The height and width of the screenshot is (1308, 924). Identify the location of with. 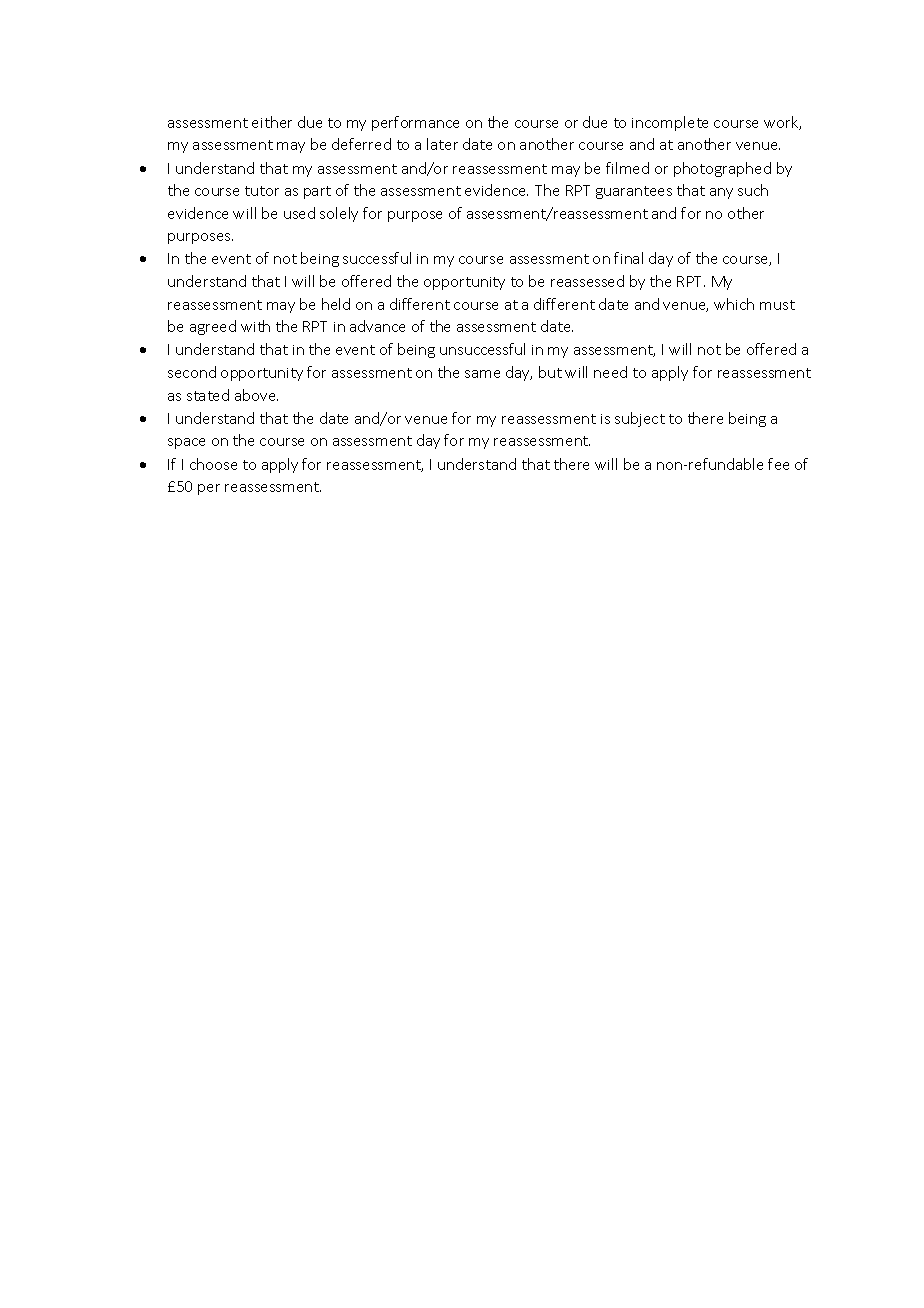
(255, 326).
